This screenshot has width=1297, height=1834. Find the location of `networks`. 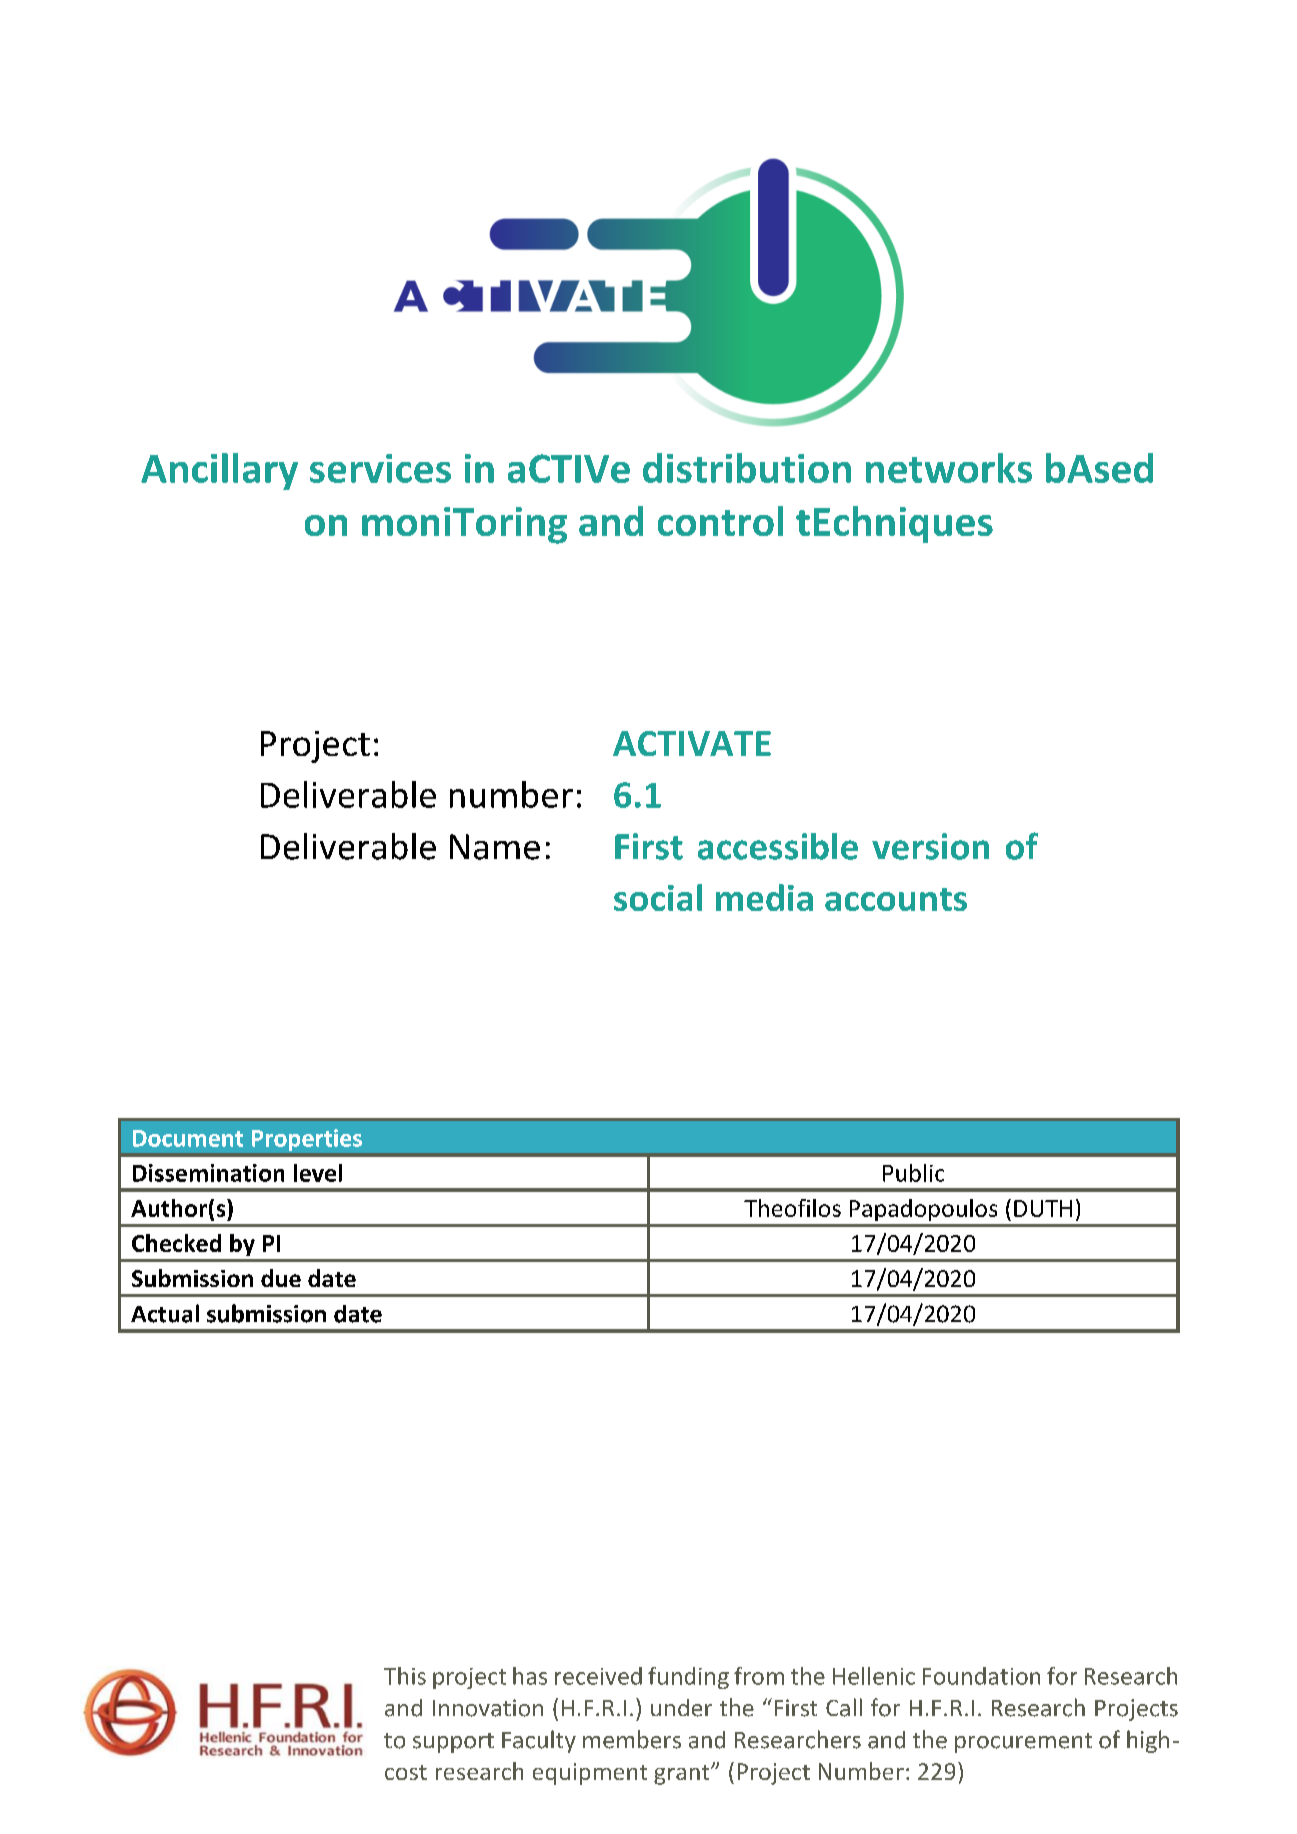

networks is located at coordinates (949, 468).
